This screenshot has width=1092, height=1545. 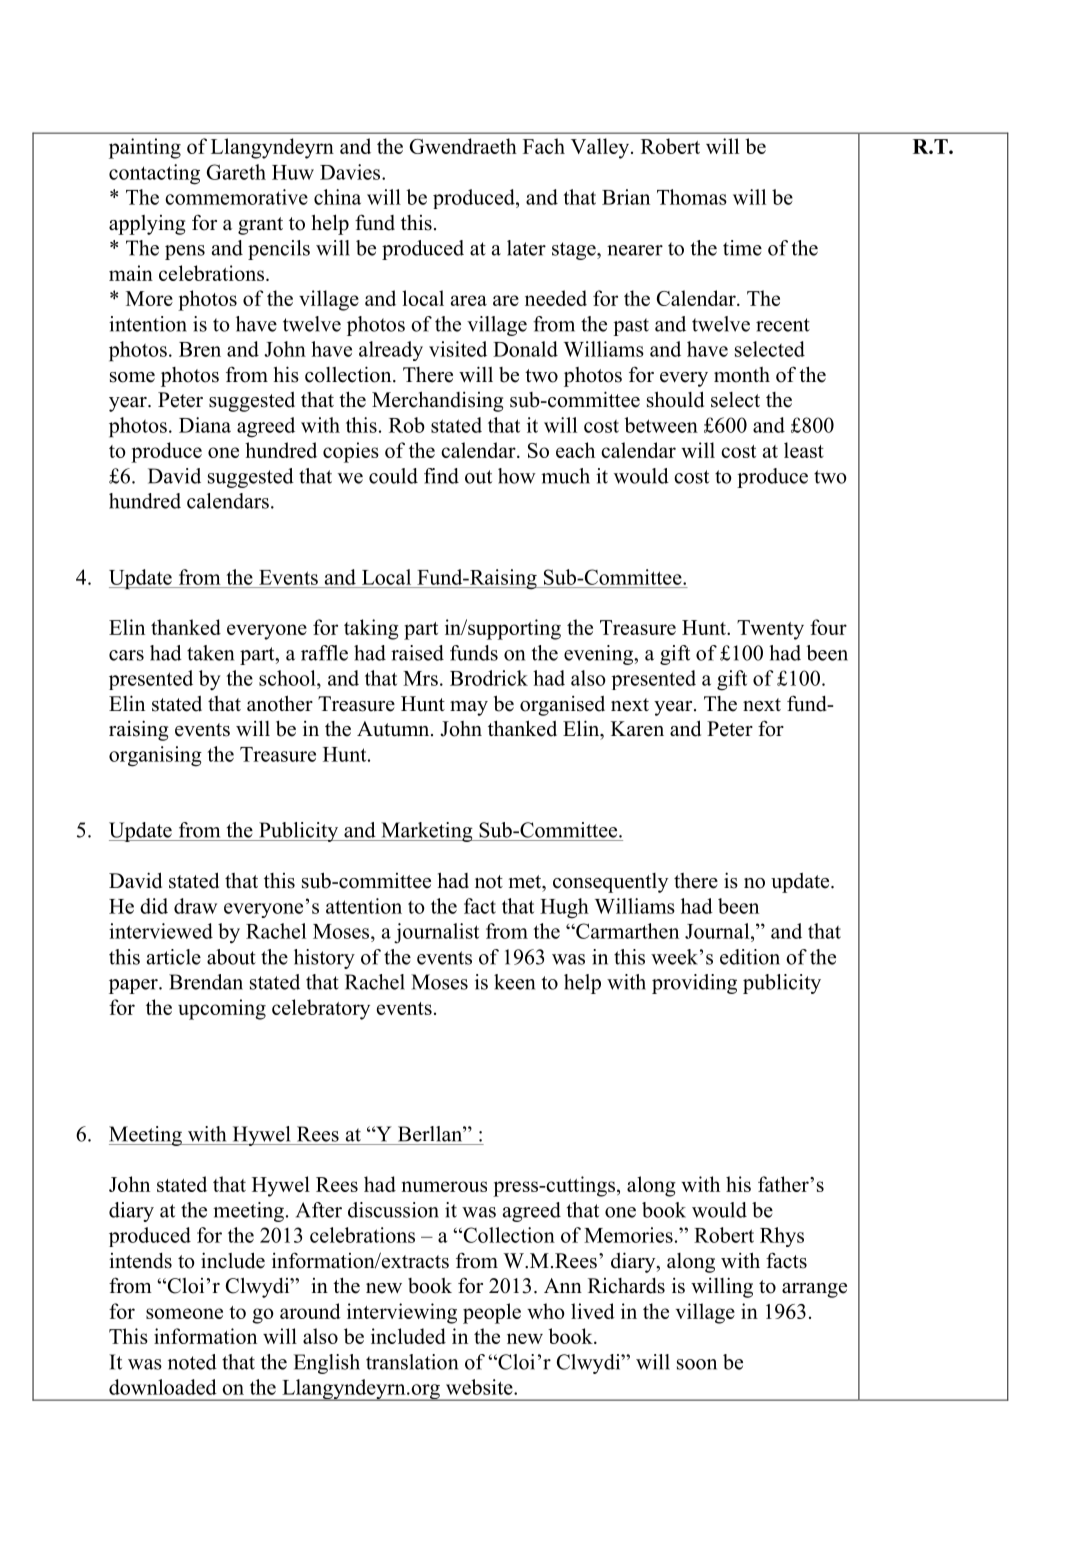 What do you see at coordinates (692, 197) in the screenshot?
I see `Thomas` at bounding box center [692, 197].
